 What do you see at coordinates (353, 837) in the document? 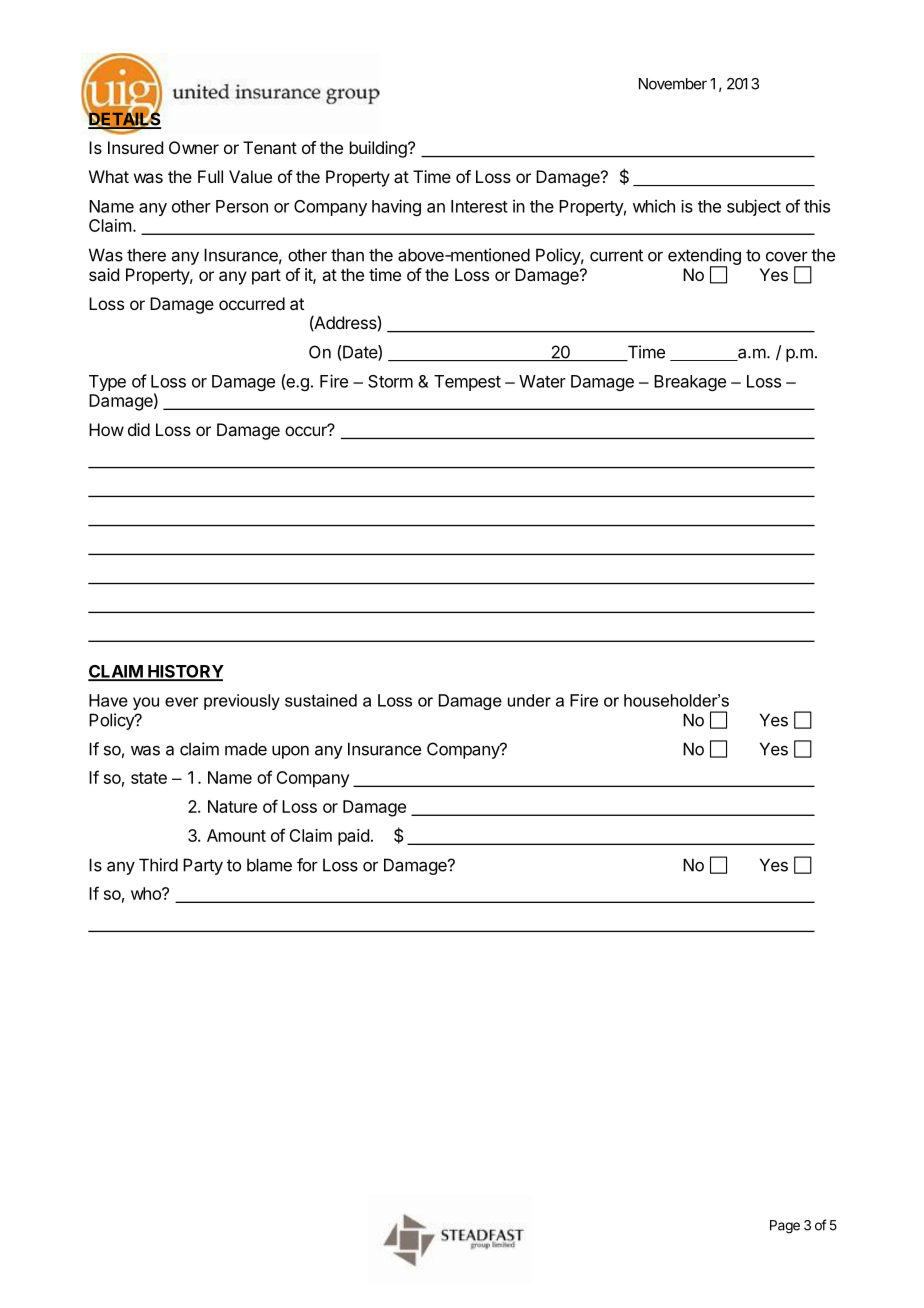
I see `paid` at bounding box center [353, 837].
